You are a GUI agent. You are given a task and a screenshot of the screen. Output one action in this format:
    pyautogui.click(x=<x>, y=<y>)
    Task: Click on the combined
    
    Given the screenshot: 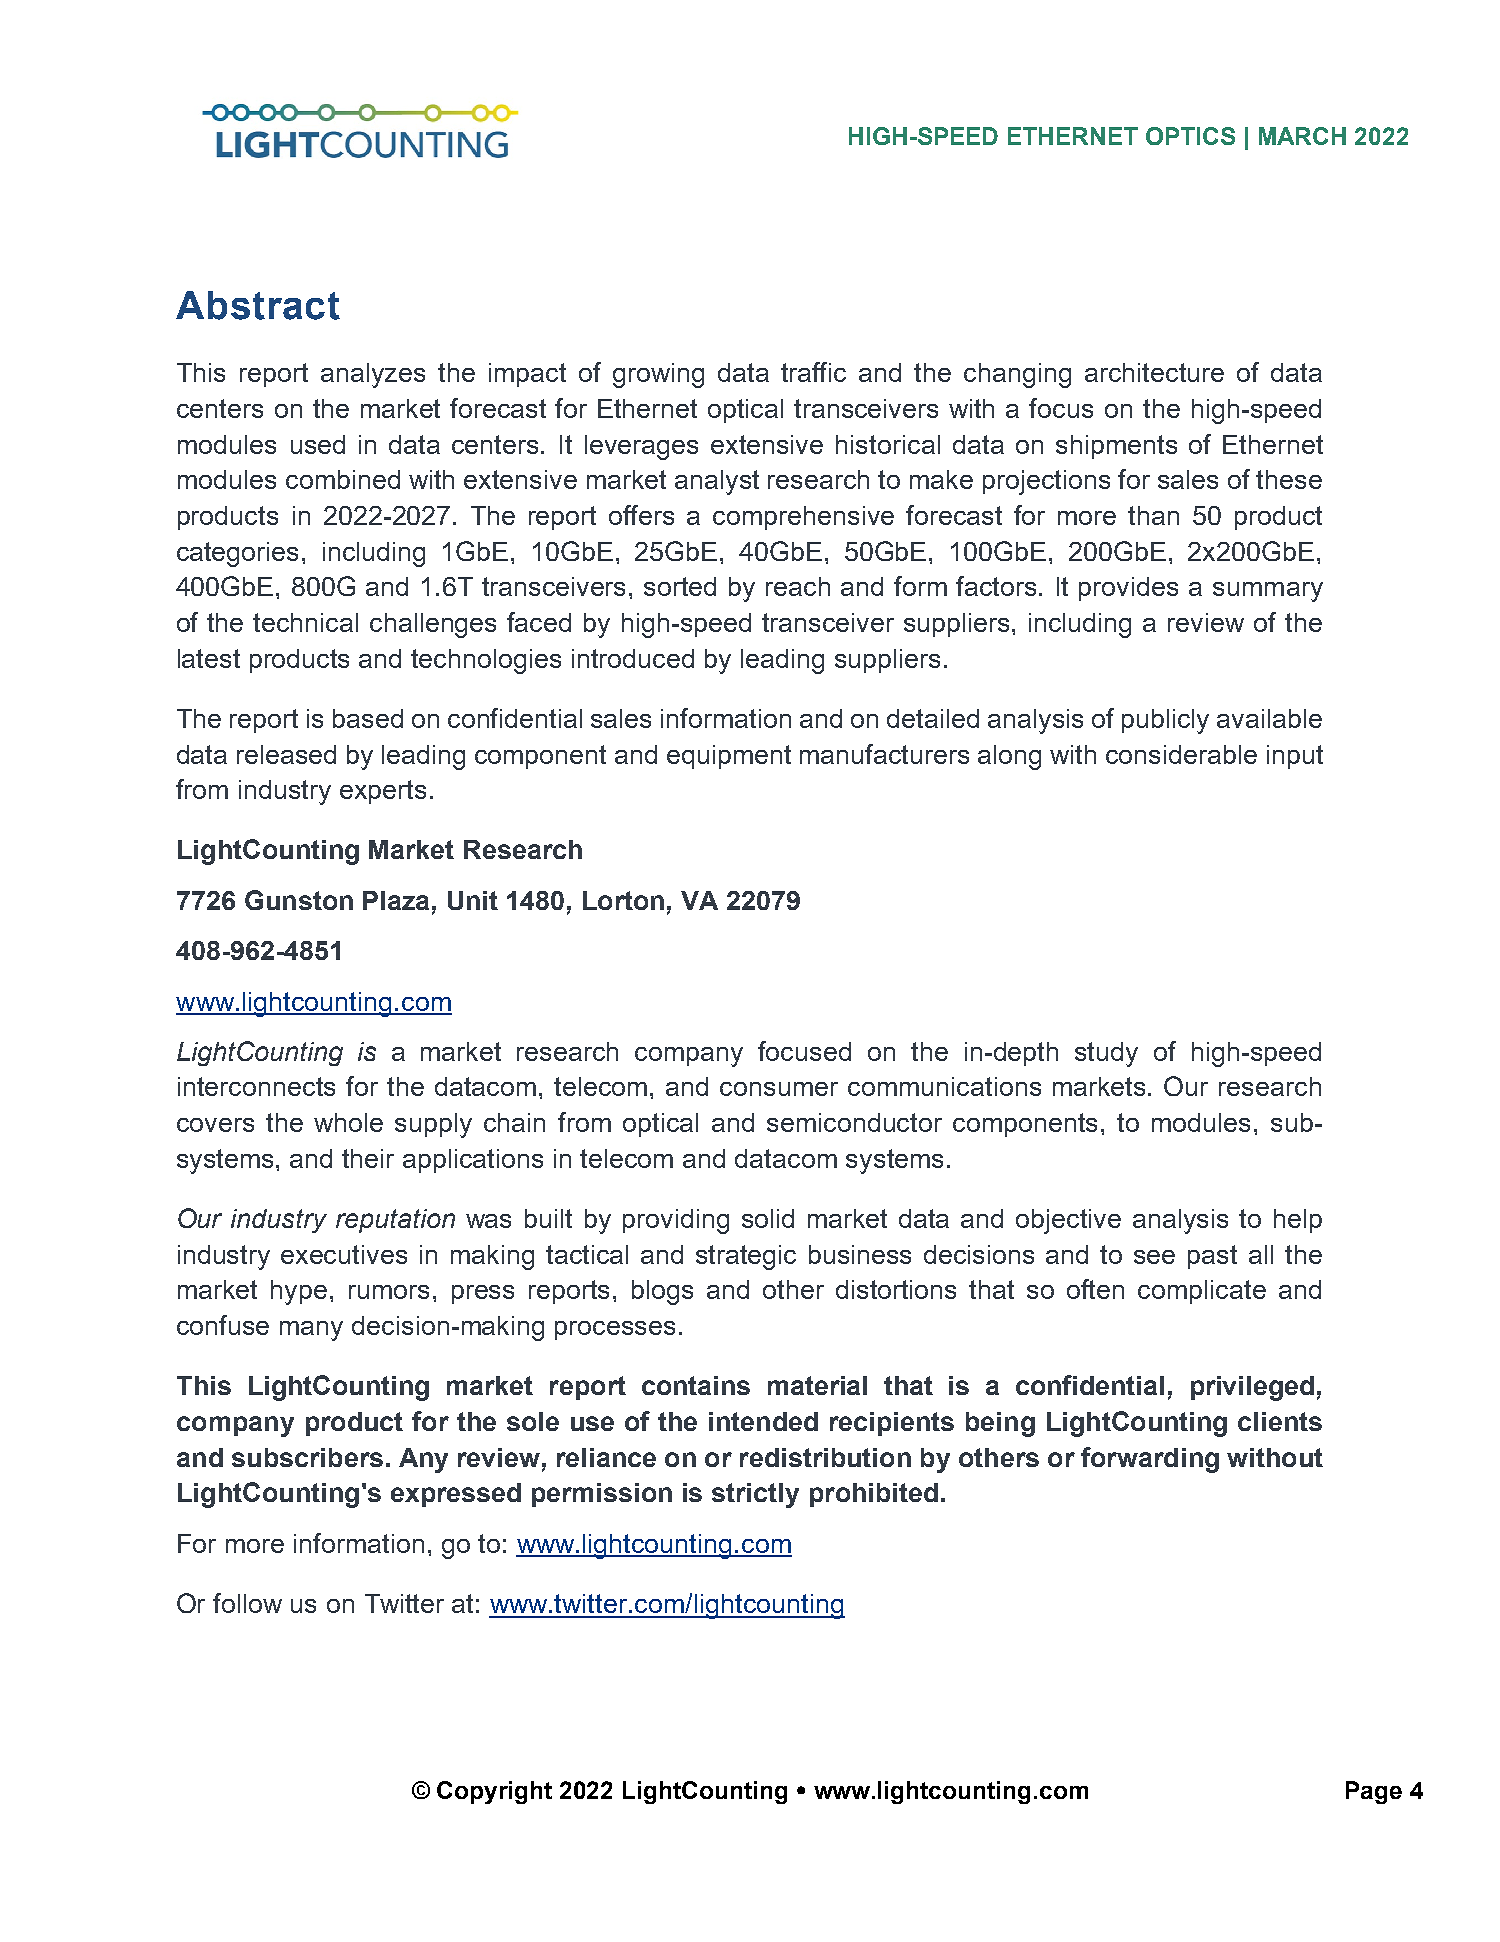 What is the action you would take?
    pyautogui.click(x=343, y=479)
